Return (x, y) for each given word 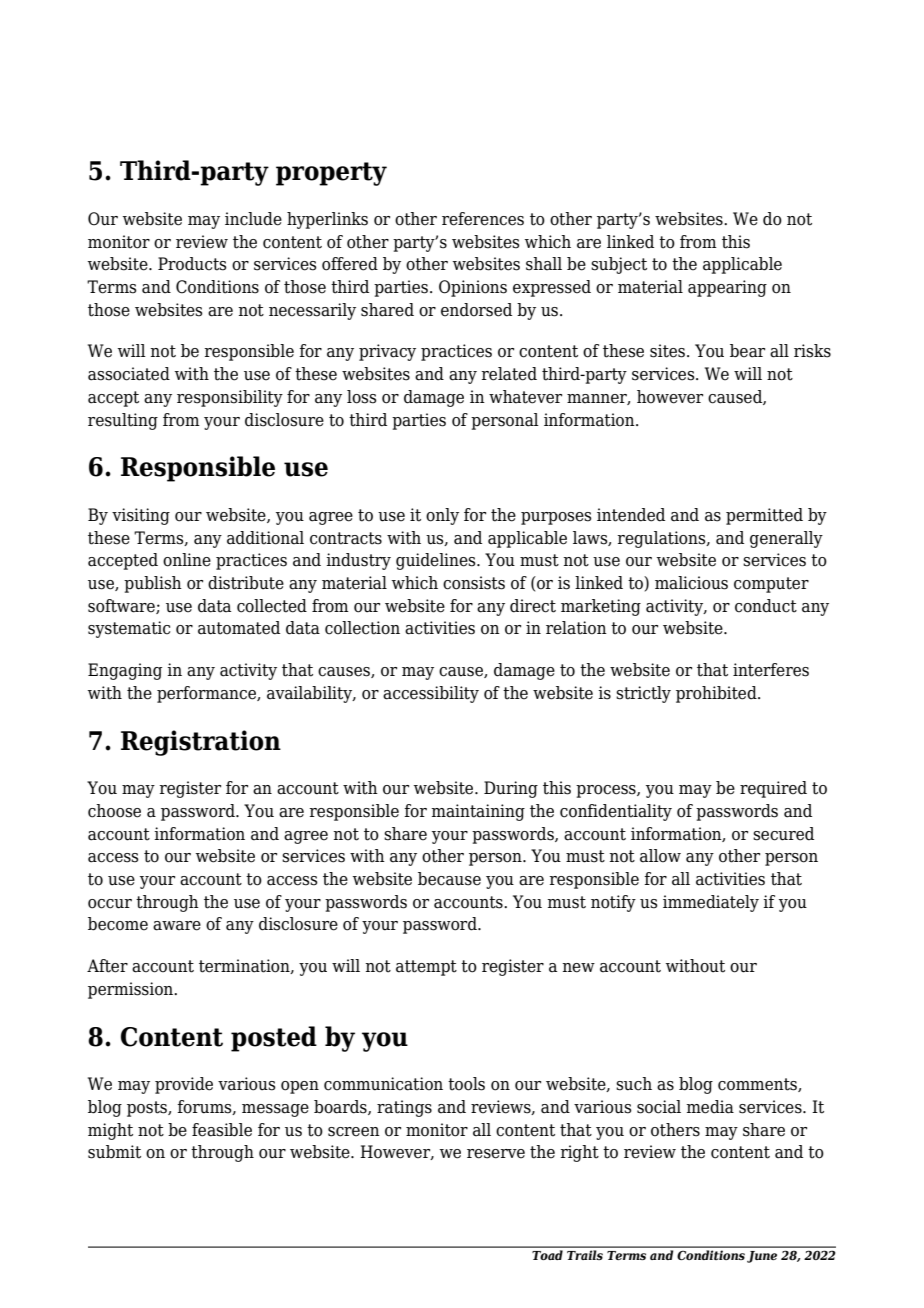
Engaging (125, 671)
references (483, 219)
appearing (727, 288)
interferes (771, 670)
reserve (496, 1154)
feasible (222, 1130)
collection (362, 628)
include (253, 219)
